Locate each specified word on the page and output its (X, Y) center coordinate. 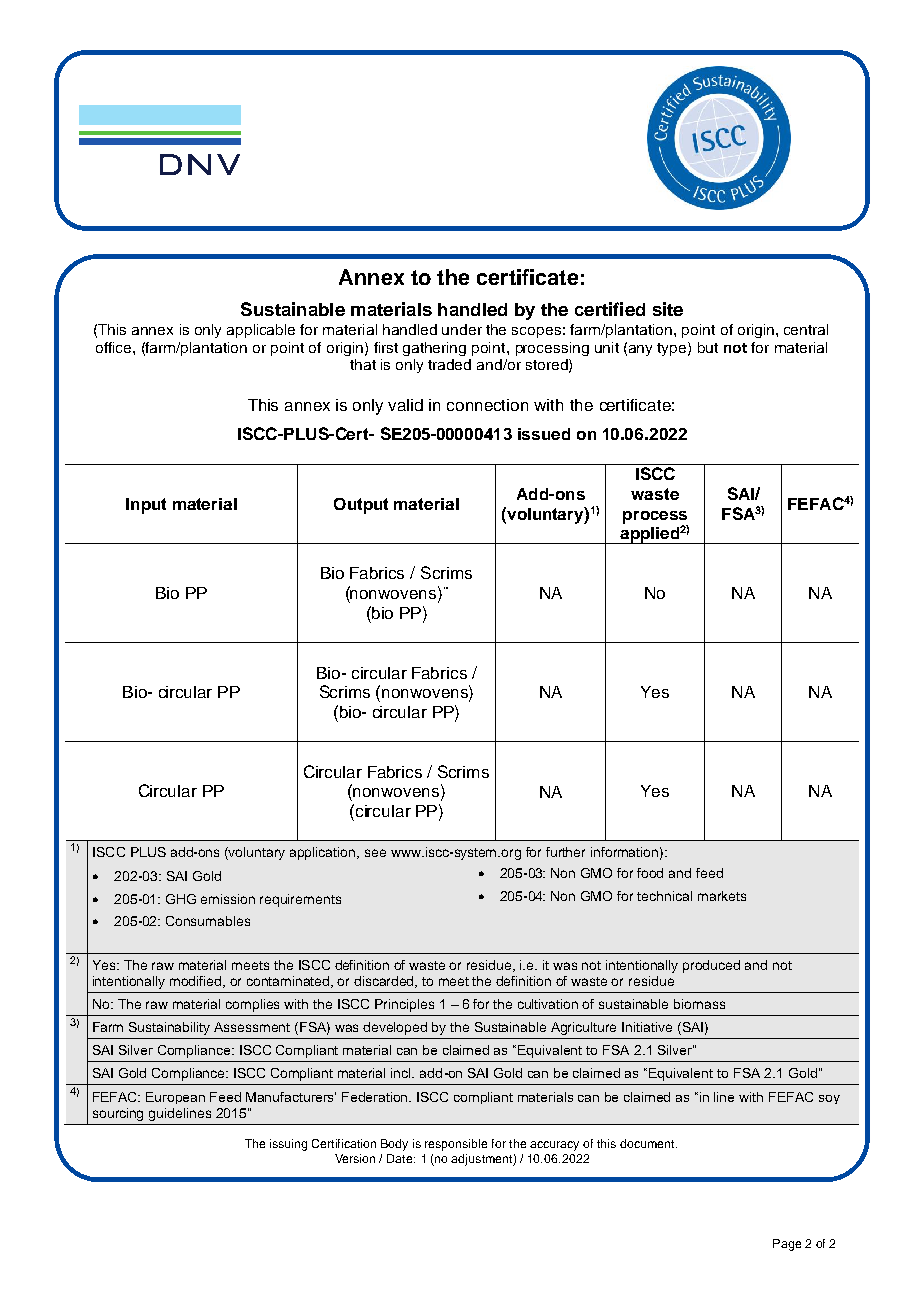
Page (787, 1245)
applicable (261, 331)
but (708, 347)
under (462, 329)
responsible (456, 1145)
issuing (288, 1145)
